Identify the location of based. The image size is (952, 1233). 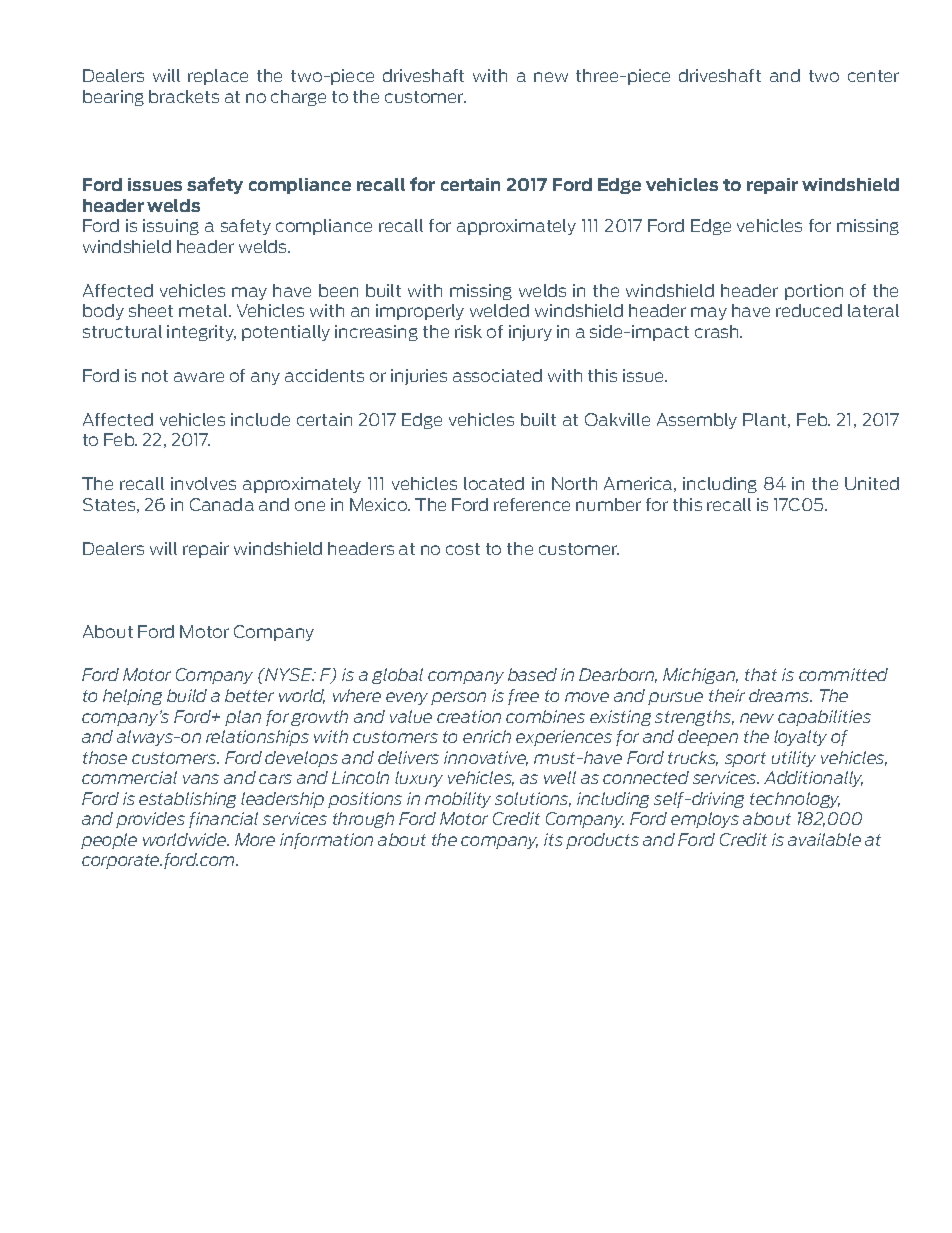
(532, 674).
